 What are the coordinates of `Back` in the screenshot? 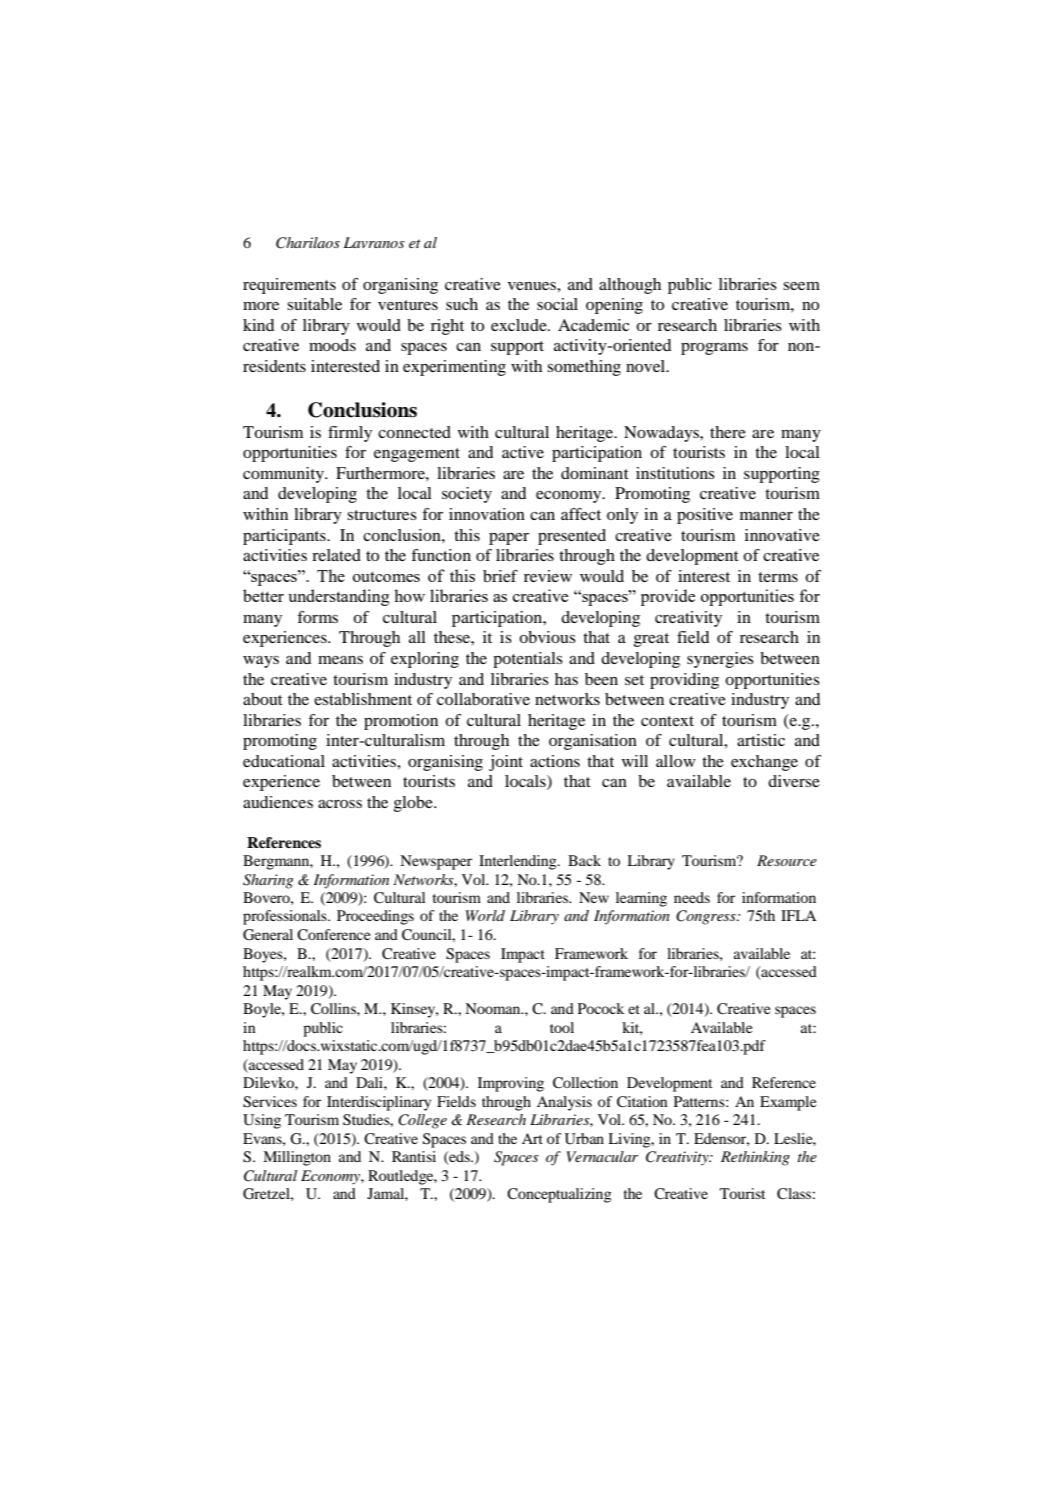 It's located at (584, 860).
